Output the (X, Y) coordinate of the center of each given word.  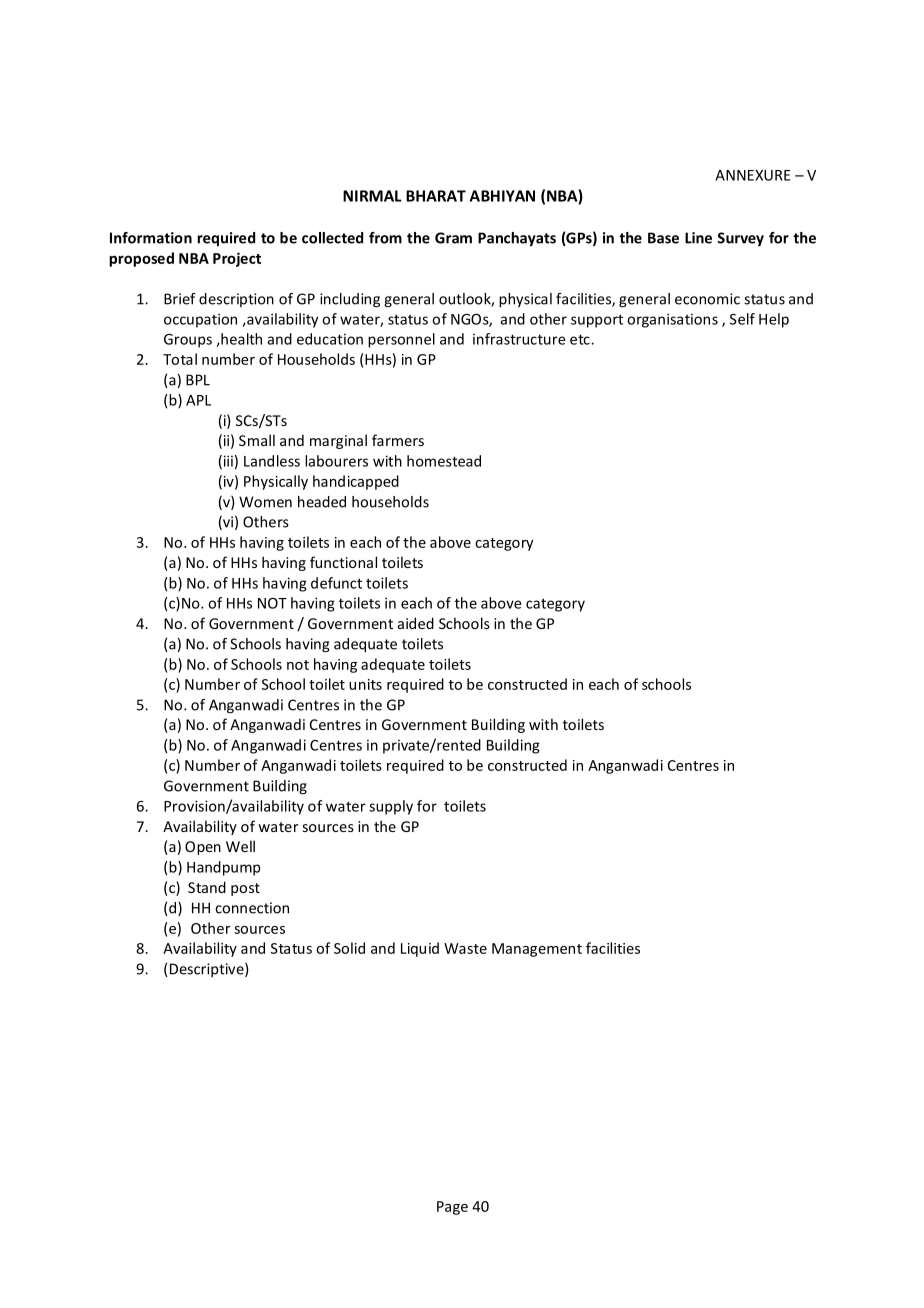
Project (237, 259)
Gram (453, 238)
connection (252, 908)
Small (257, 440)
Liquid (420, 949)
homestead (444, 461)
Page (452, 1208)
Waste (465, 948)
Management (537, 950)
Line (698, 238)
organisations (672, 320)
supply (391, 807)
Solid (349, 948)
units (365, 684)
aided (416, 623)
